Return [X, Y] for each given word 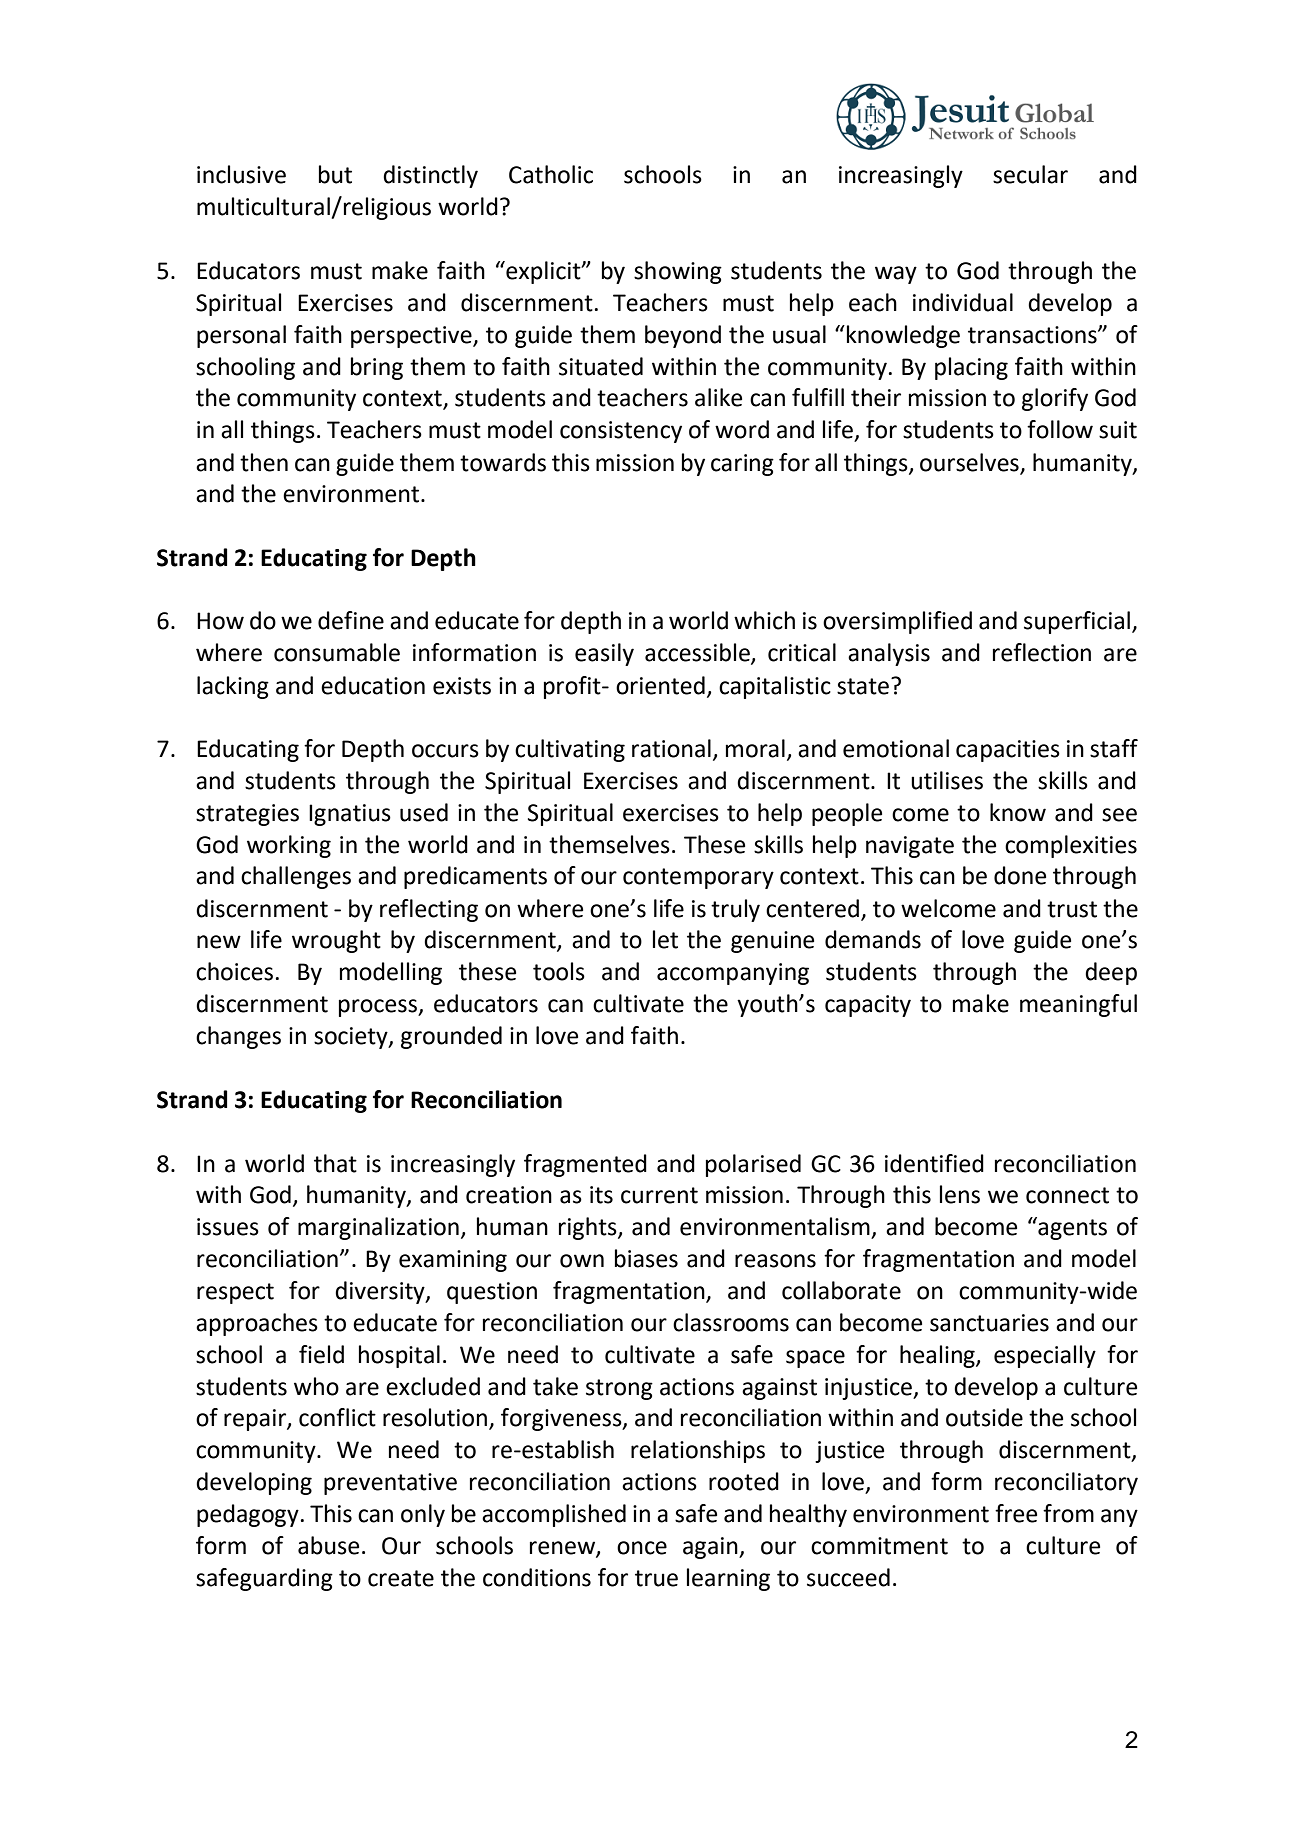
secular [1030, 174]
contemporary [698, 878]
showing [678, 272]
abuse [328, 1545]
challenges [296, 877]
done [1020, 875]
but [335, 174]
